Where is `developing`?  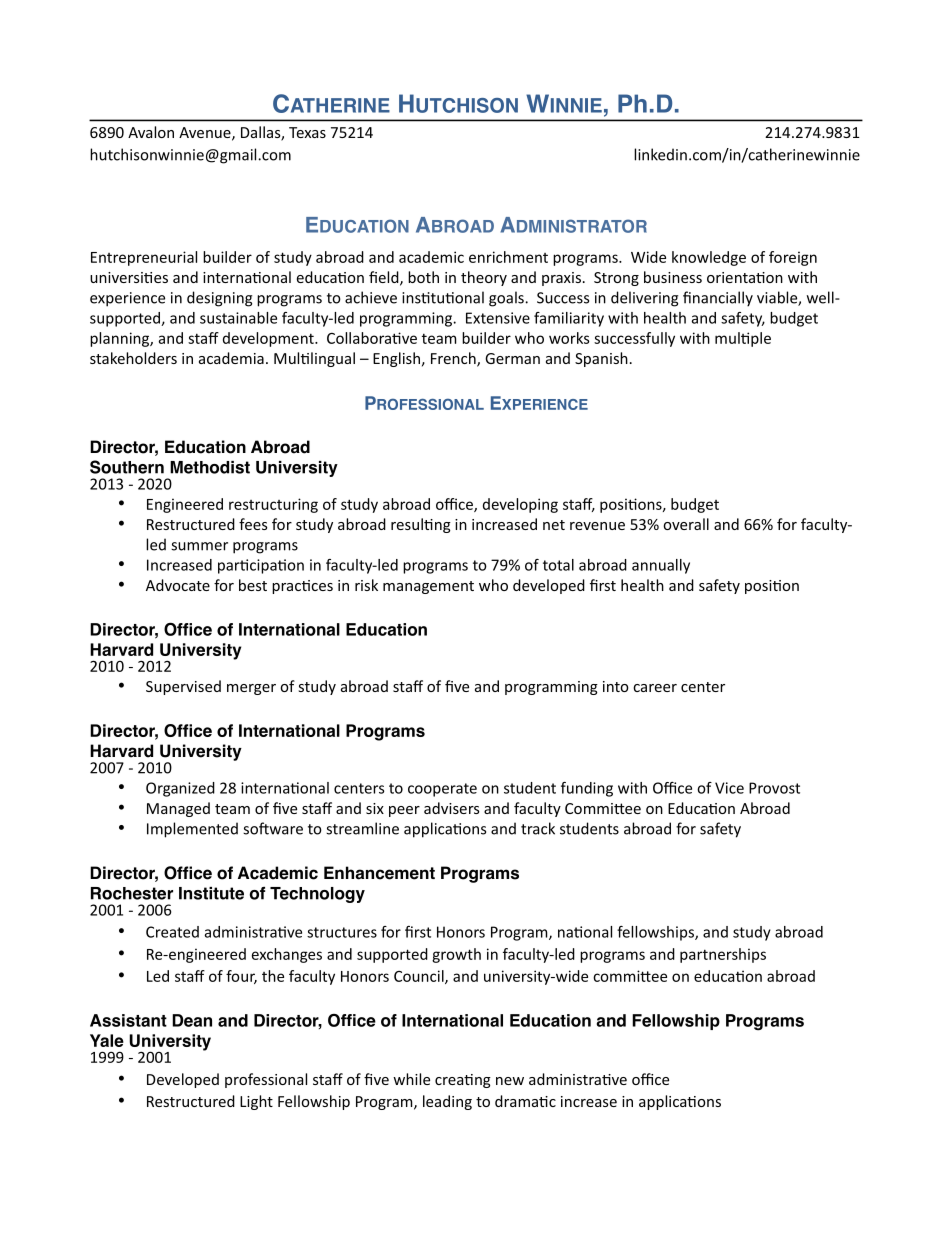
developing is located at coordinates (520, 505).
